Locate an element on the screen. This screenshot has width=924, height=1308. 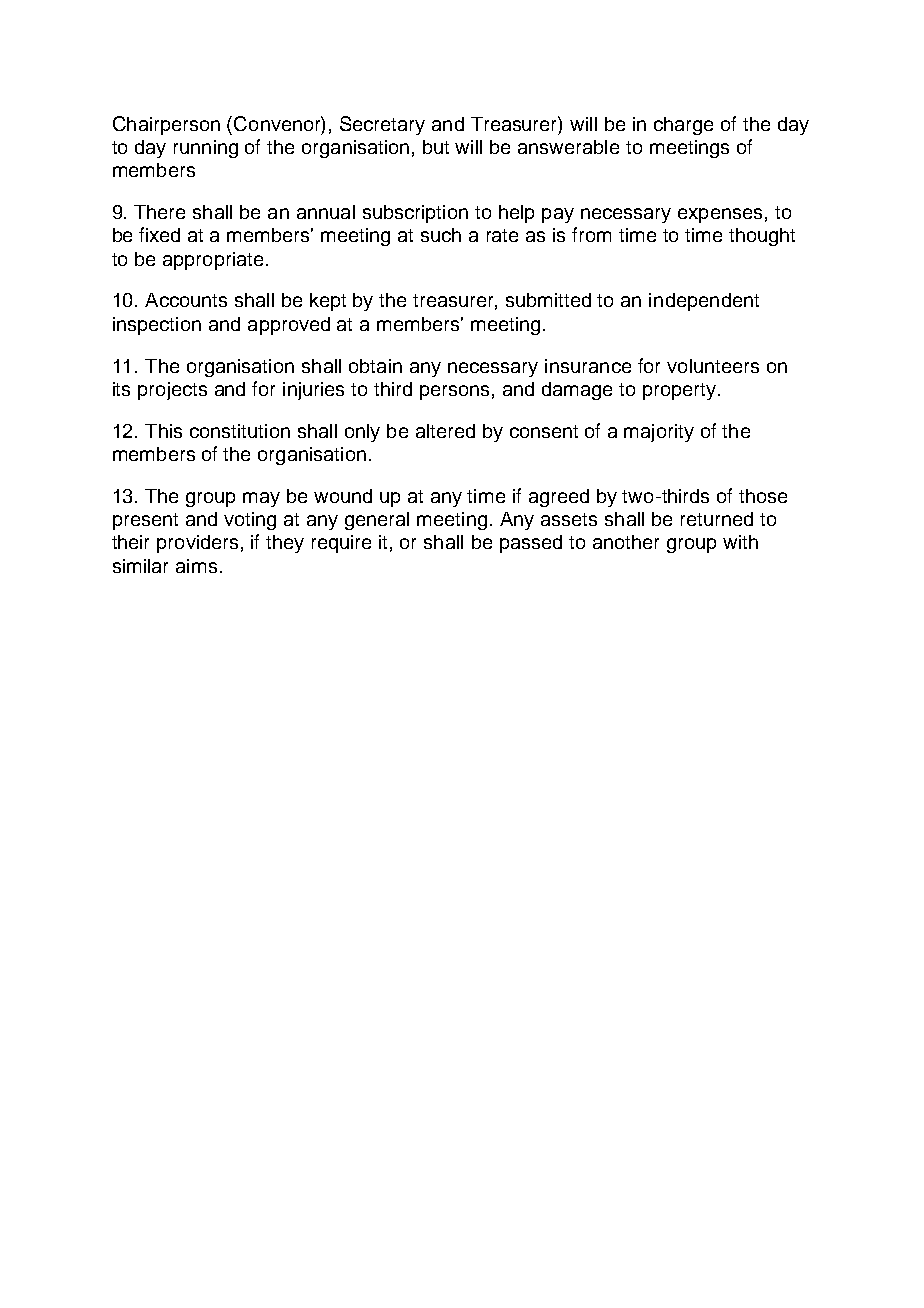
This is located at coordinates (163, 431).
